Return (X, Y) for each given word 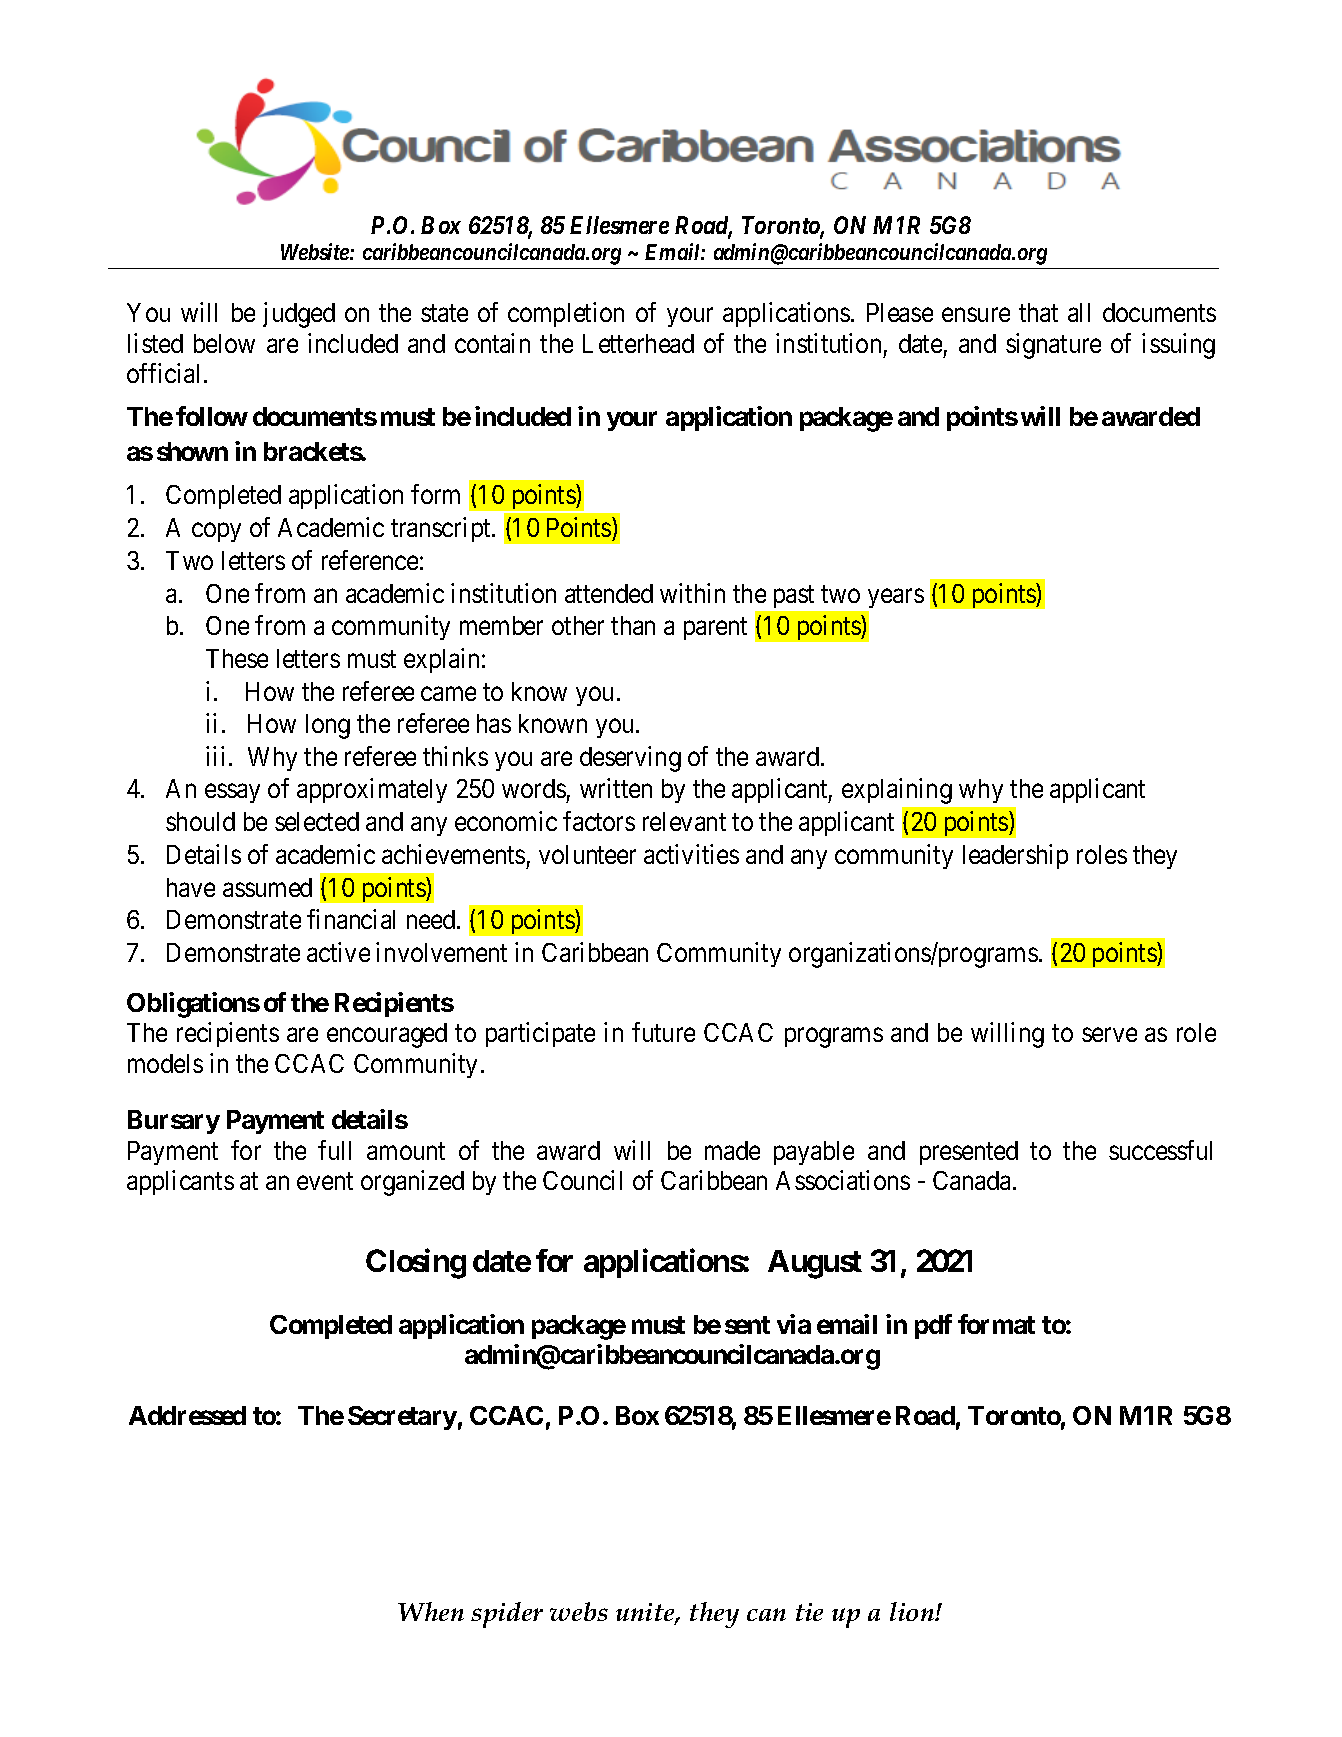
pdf (933, 1326)
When (431, 1611)
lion (913, 1611)
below (224, 343)
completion (566, 314)
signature (1053, 346)
